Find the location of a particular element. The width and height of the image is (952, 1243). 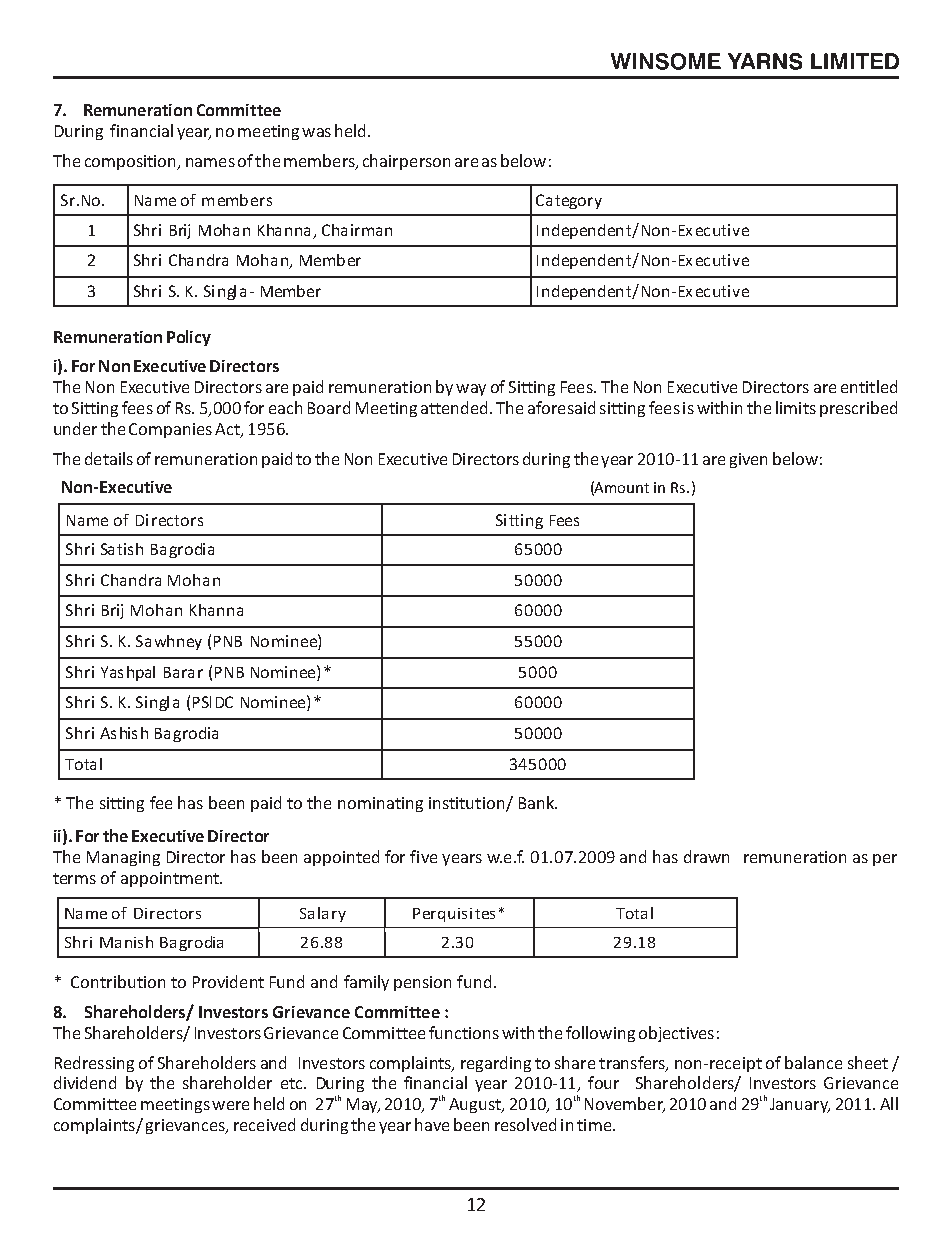

appointment is located at coordinates (171, 879).
